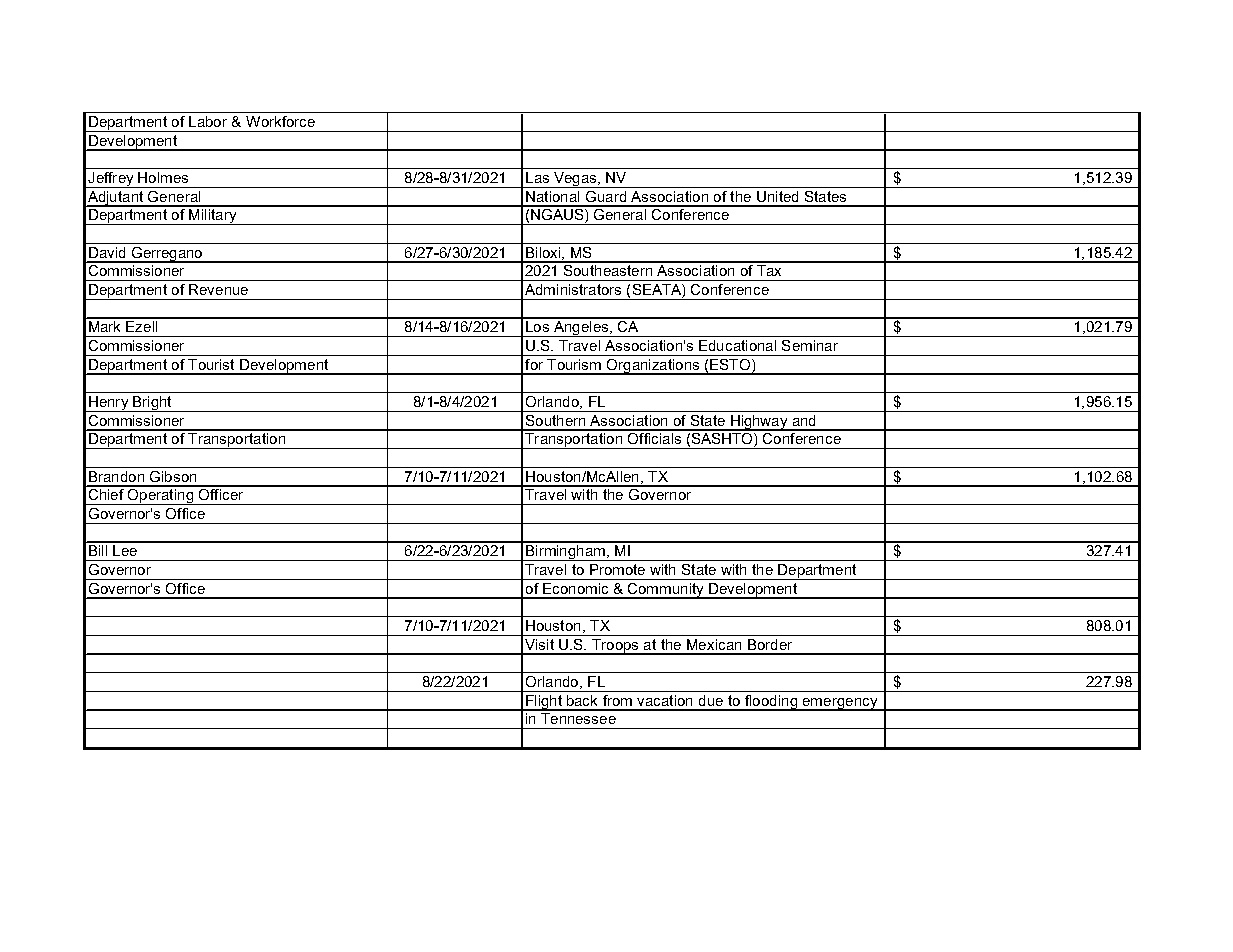 This document has height=952, width=1233. I want to click on emergency, so click(840, 704).
